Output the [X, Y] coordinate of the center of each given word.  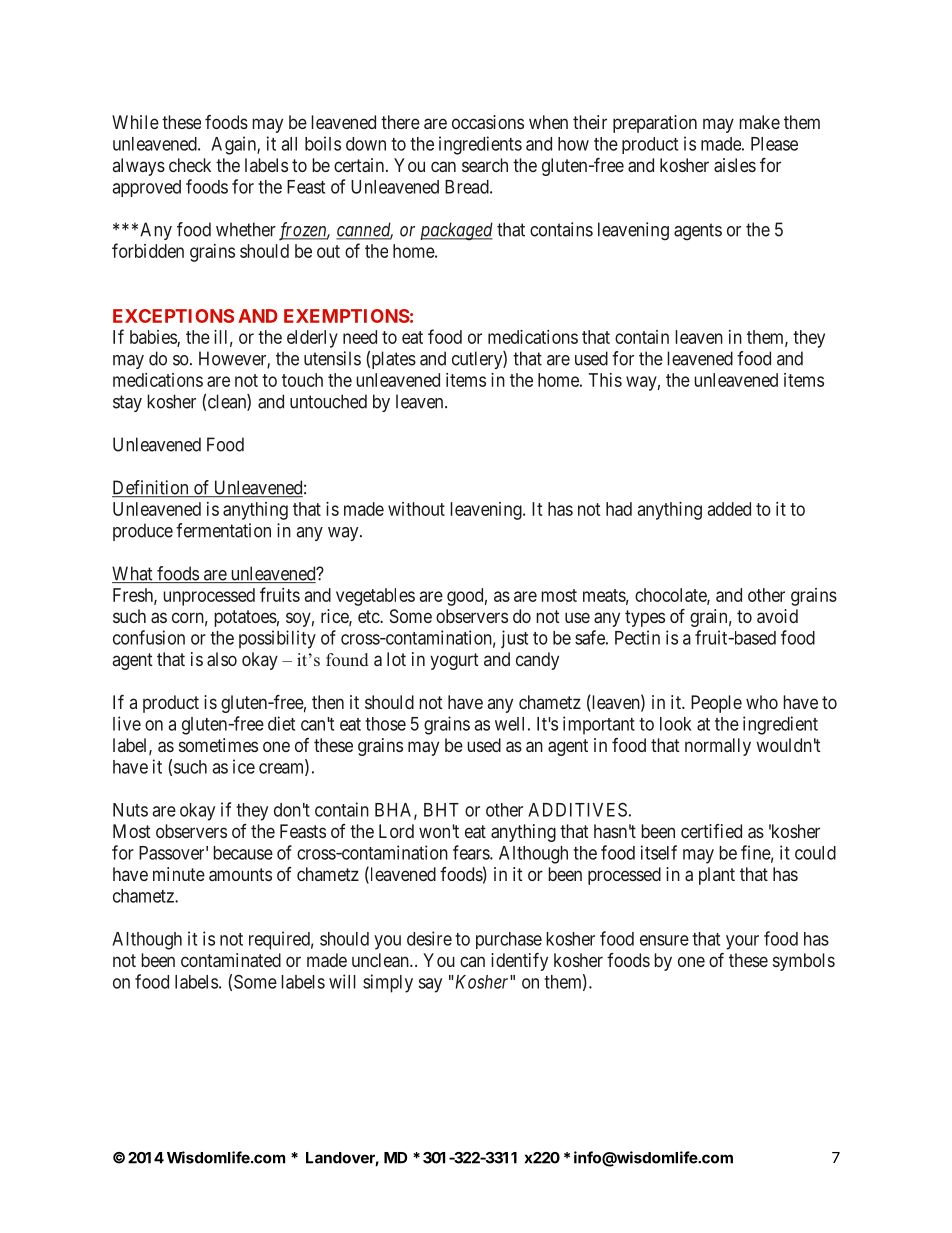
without [416, 509]
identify [519, 962]
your [742, 942]
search [485, 165]
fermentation [223, 530]
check [190, 165]
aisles [735, 165]
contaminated [231, 960]
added [729, 509]
